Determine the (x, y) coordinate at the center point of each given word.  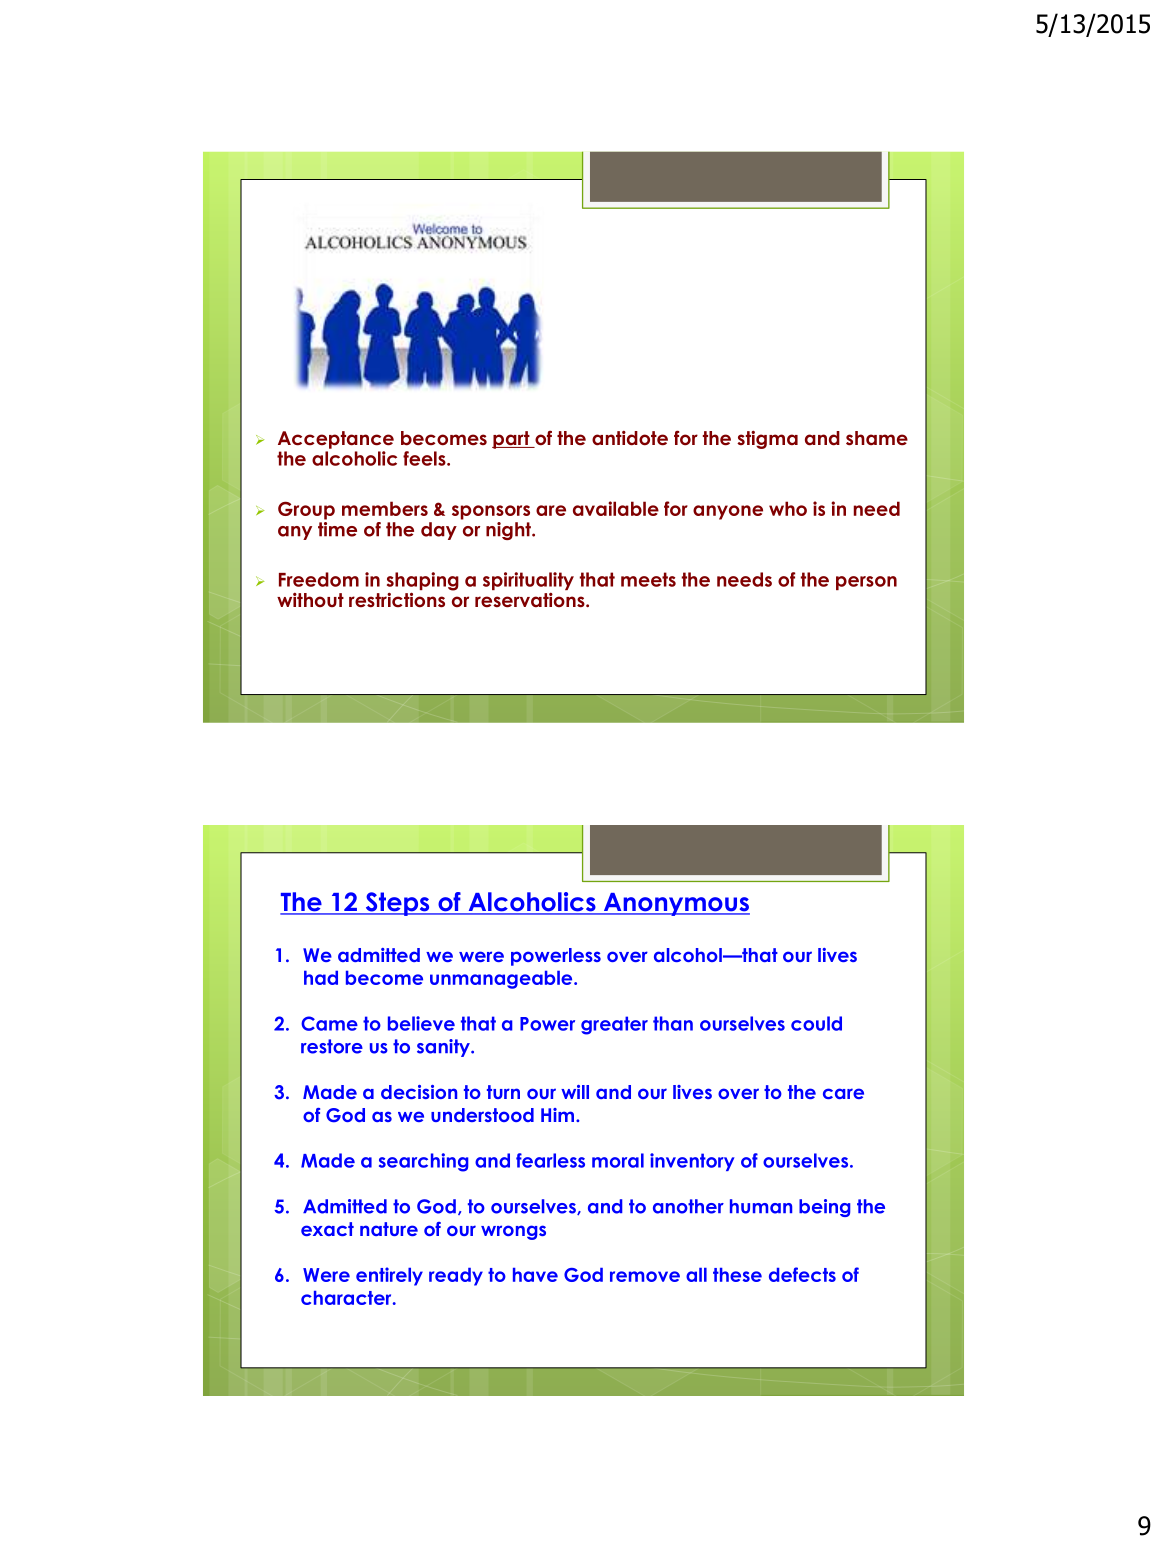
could (816, 1023)
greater (614, 1025)
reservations (531, 600)
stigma (767, 440)
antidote (630, 438)
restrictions (397, 600)
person (866, 583)
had (321, 977)
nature (389, 1229)
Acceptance (336, 440)
